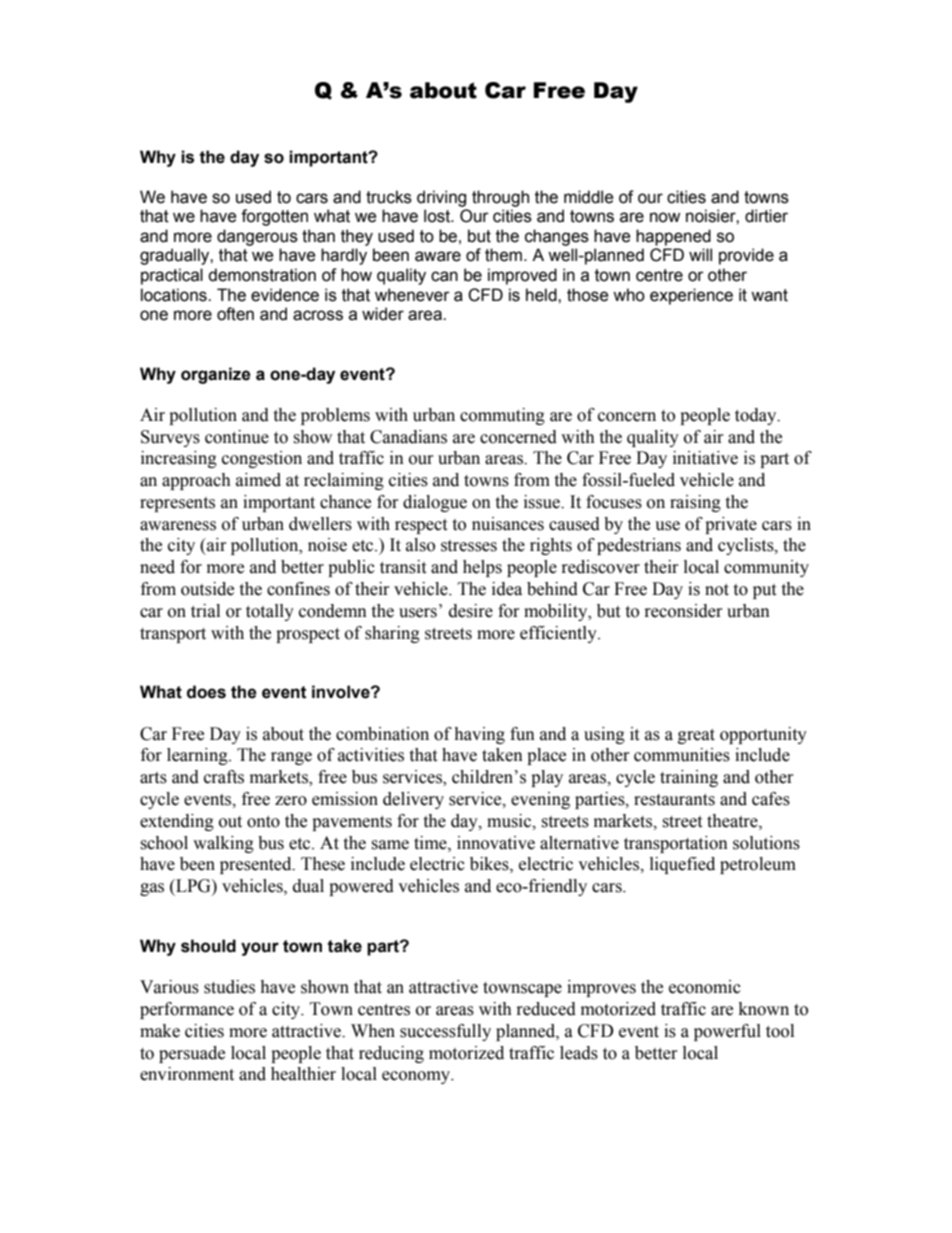  I want to click on reconsider, so click(684, 611).
